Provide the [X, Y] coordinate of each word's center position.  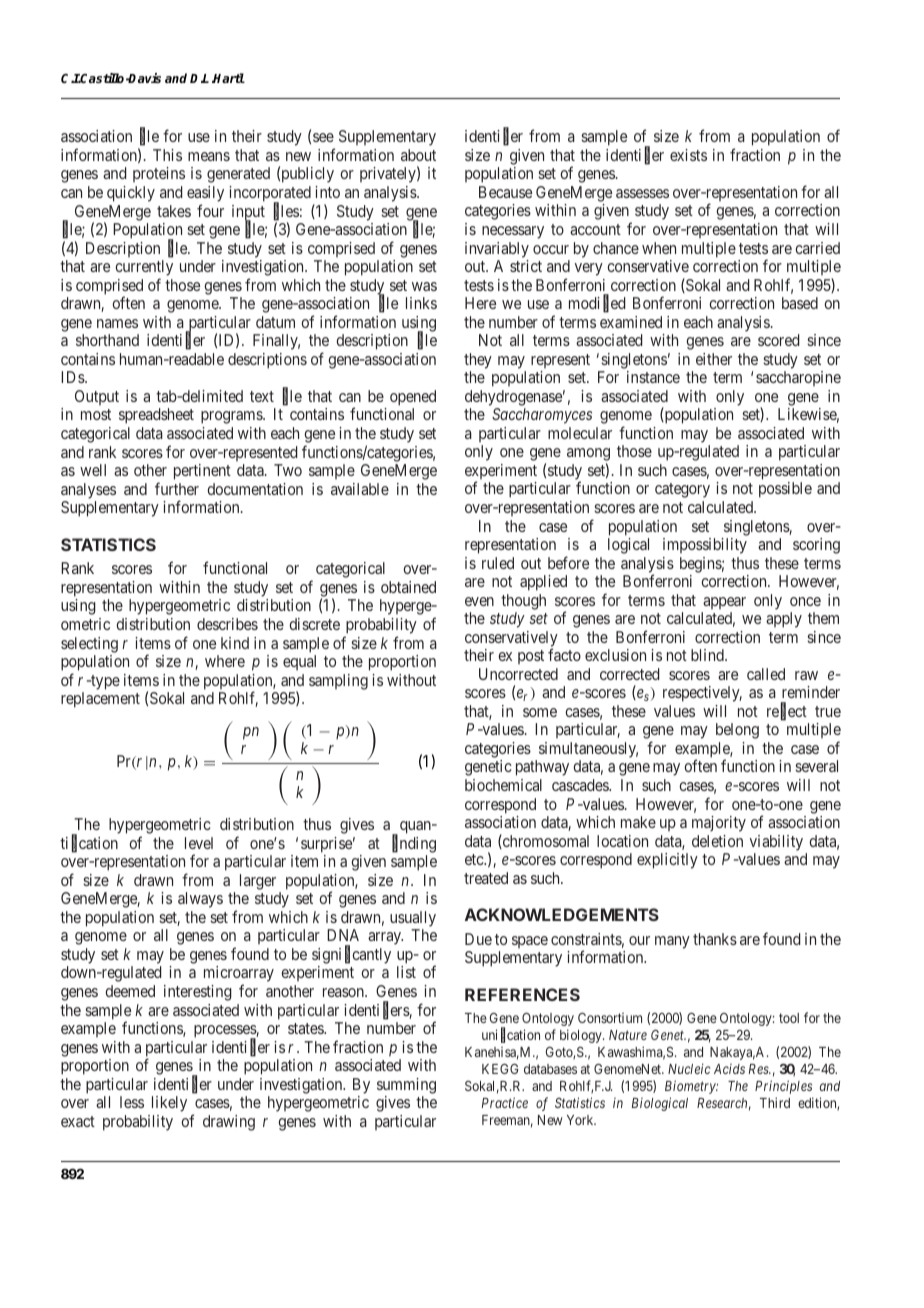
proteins [159, 174]
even [479, 601]
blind [708, 655]
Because [505, 192]
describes [227, 624]
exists [688, 155]
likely [169, 1104]
